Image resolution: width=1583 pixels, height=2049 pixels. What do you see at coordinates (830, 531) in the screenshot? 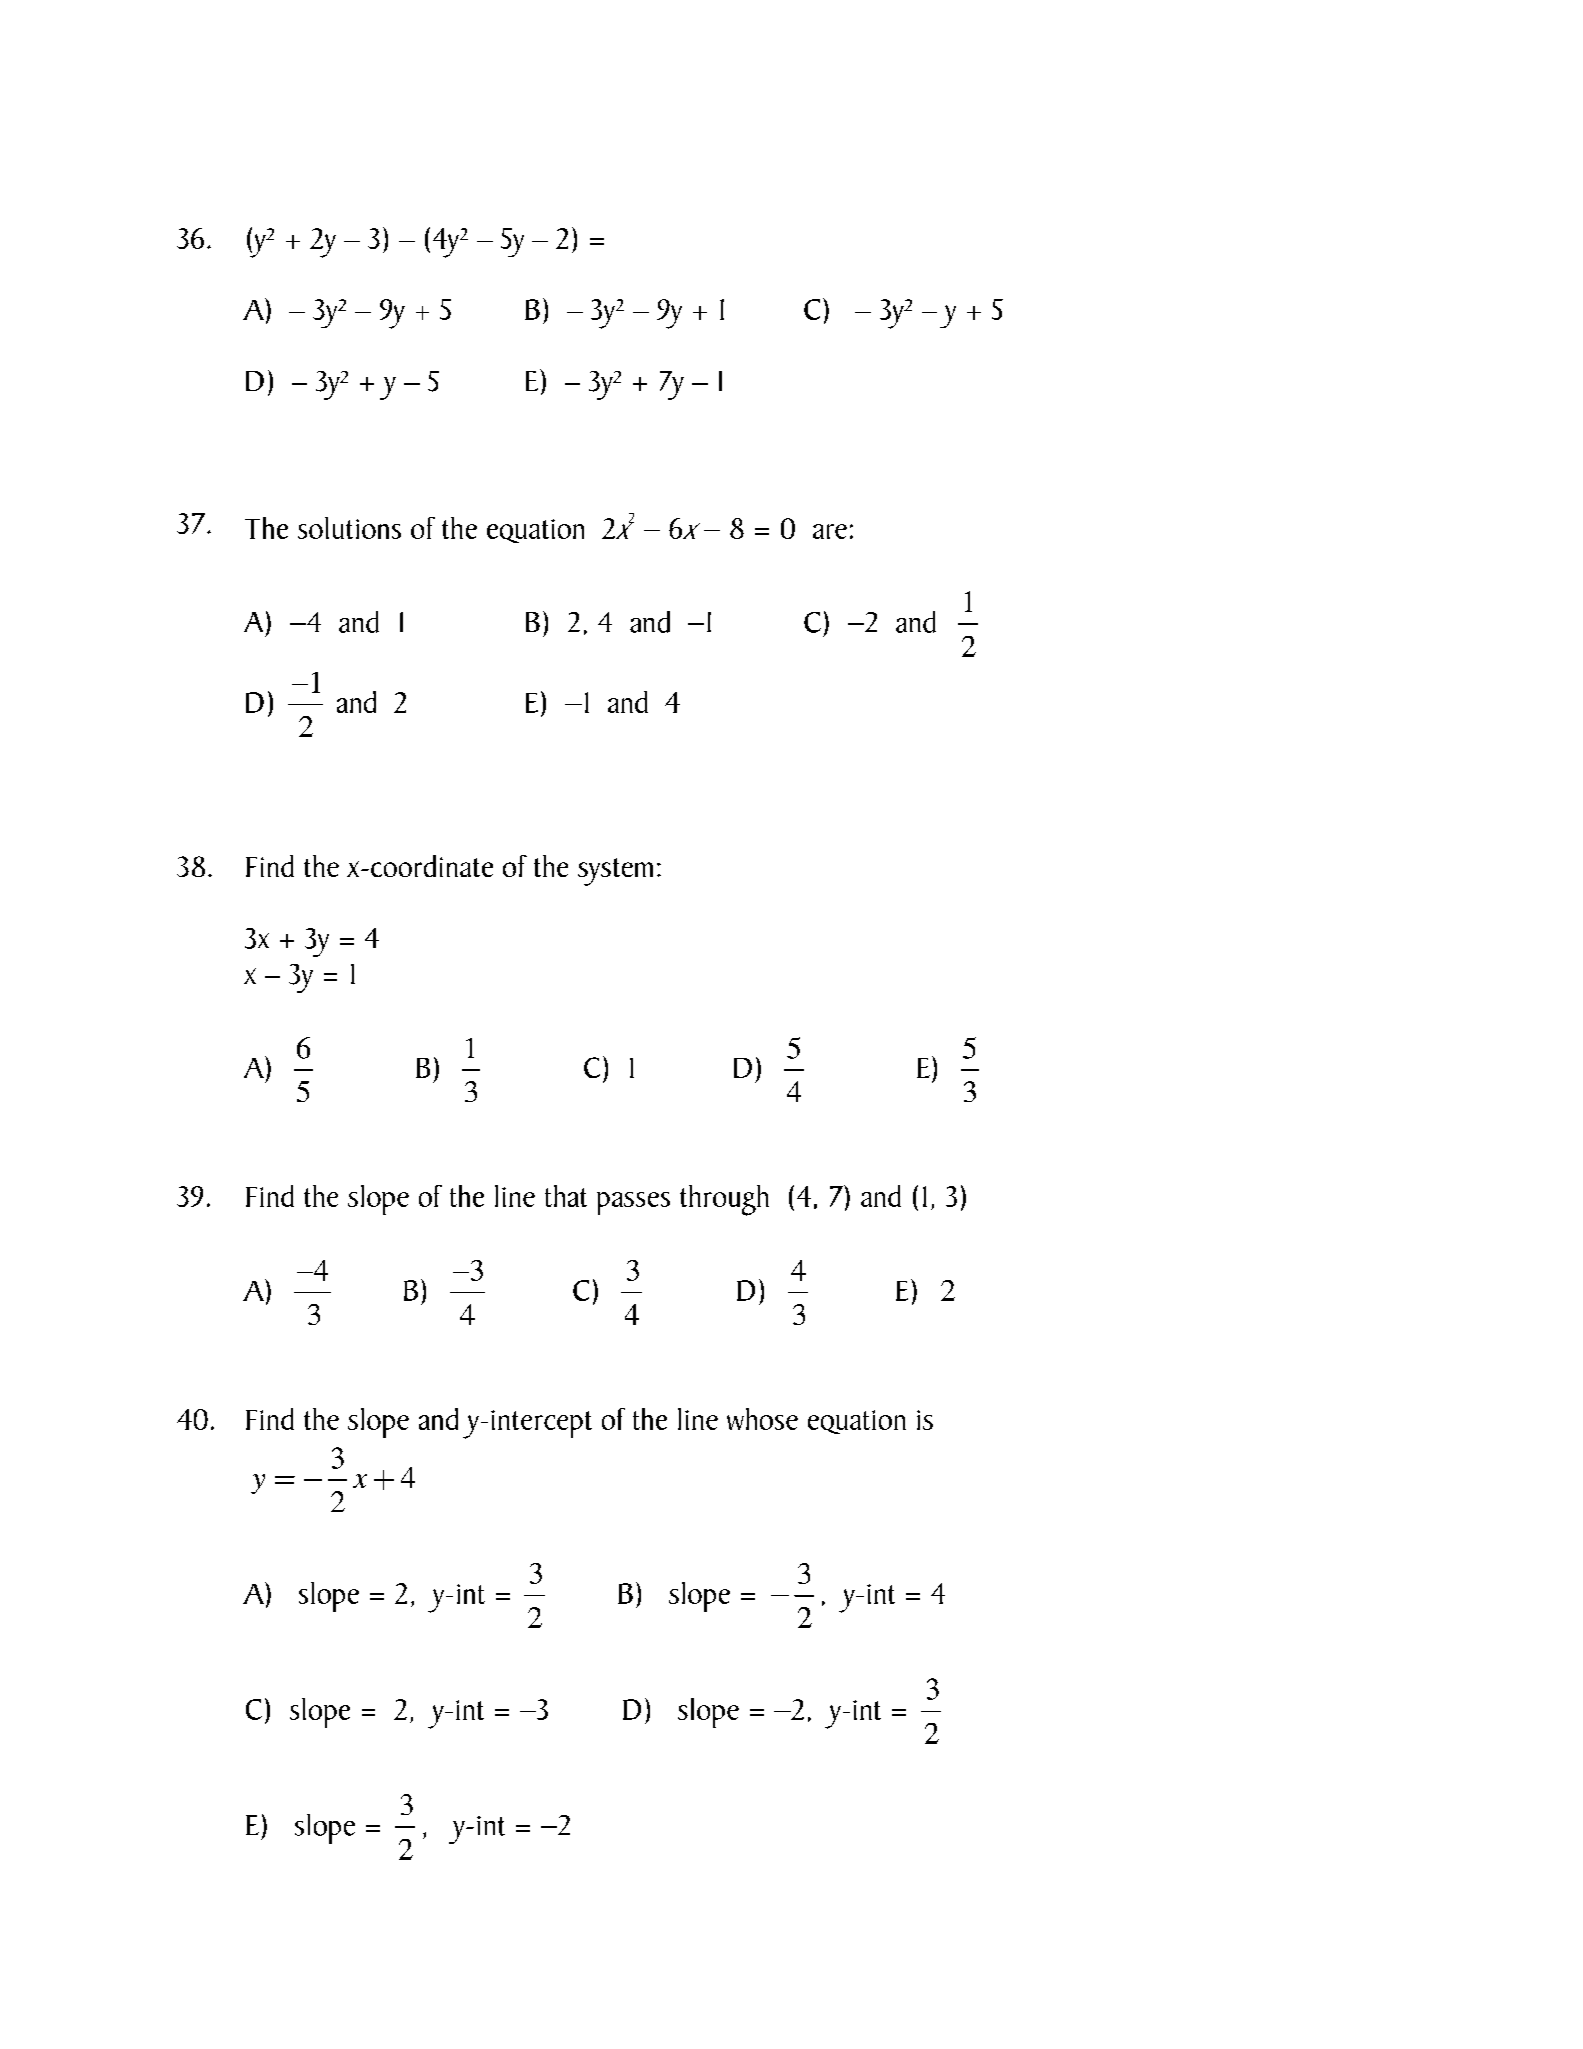
I see `are` at bounding box center [830, 531].
